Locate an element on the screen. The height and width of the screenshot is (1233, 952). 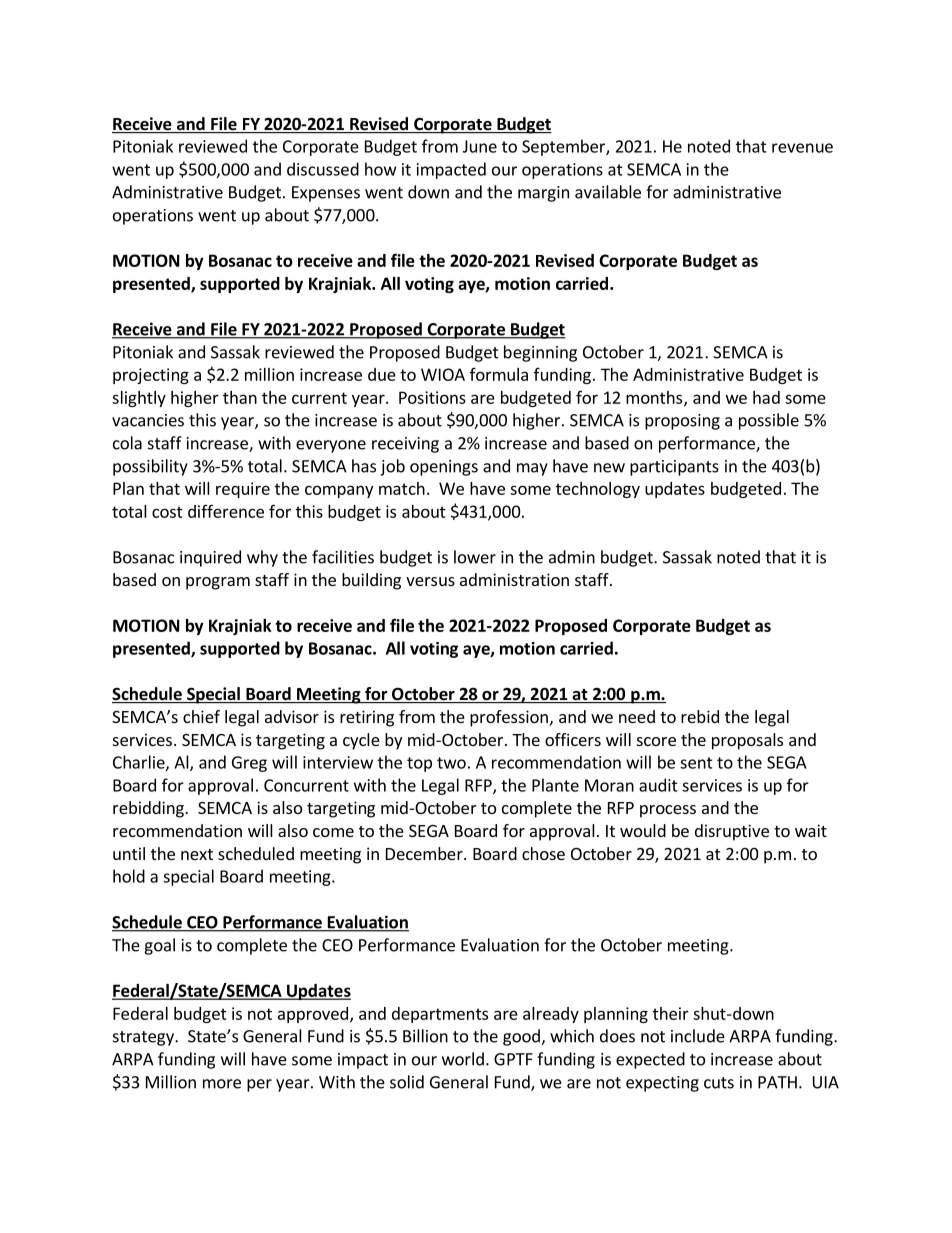
next is located at coordinates (197, 854).
